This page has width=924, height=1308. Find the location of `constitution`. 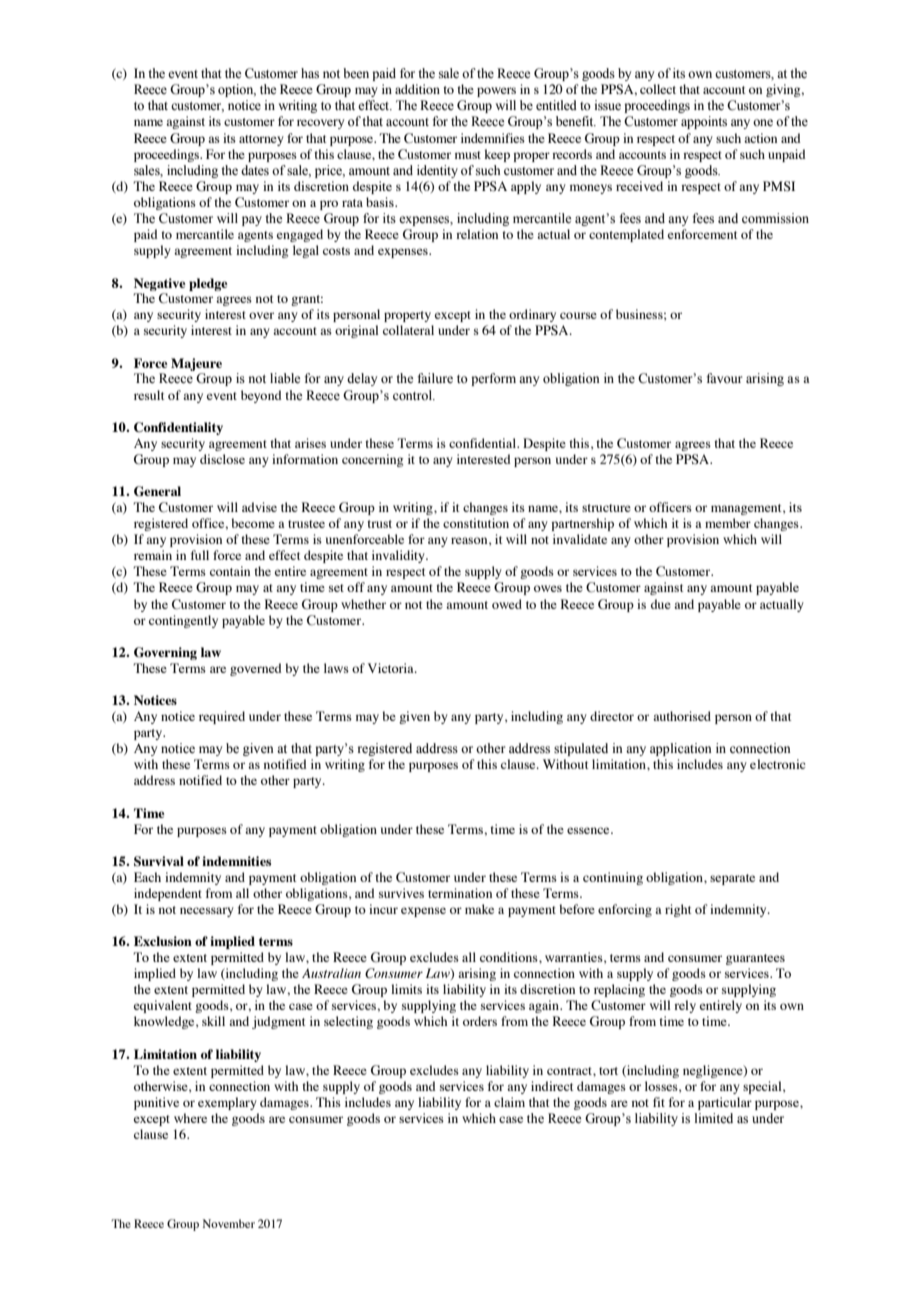

constitution is located at coordinates (476, 523).
